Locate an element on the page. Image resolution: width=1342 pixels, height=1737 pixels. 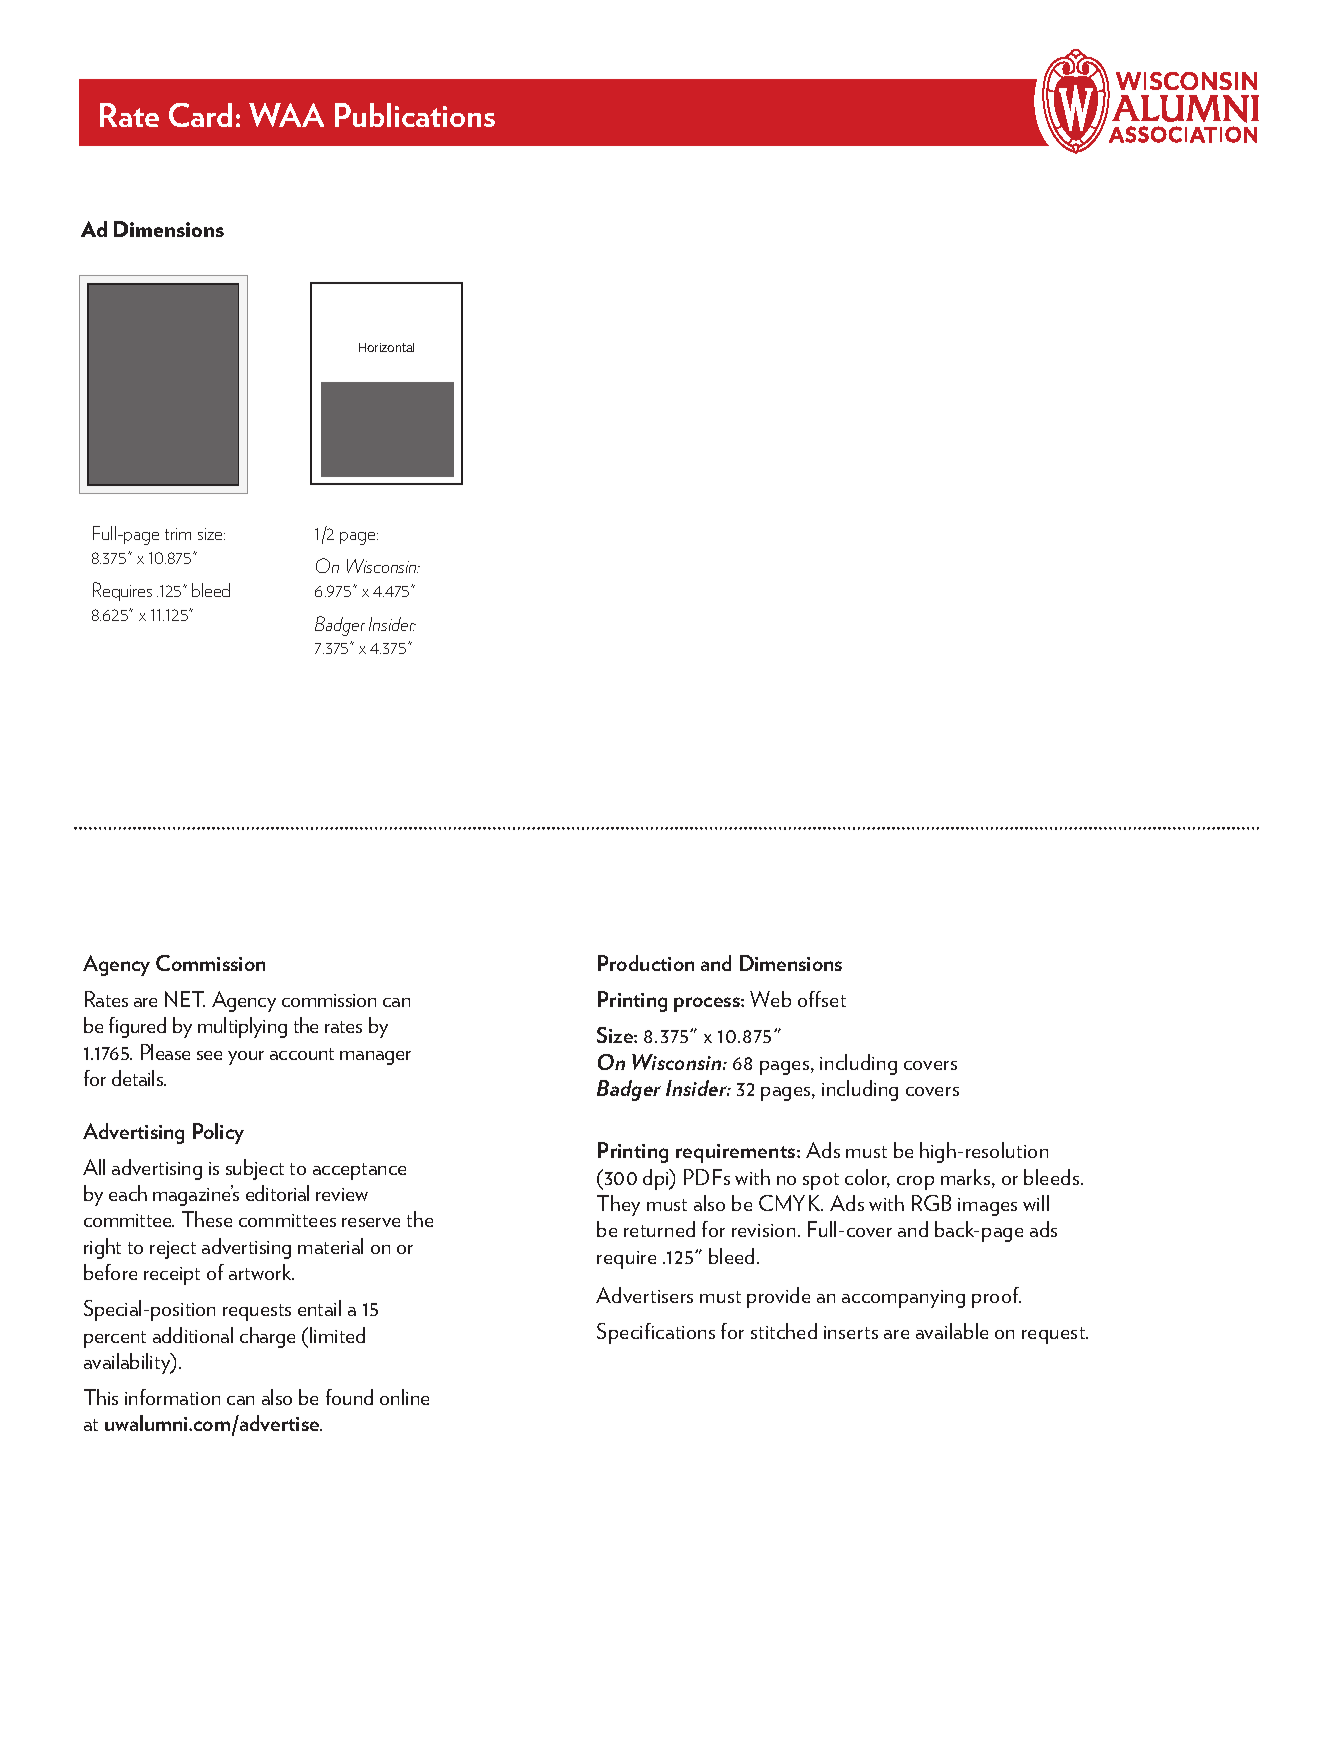
trim is located at coordinates (178, 534).
